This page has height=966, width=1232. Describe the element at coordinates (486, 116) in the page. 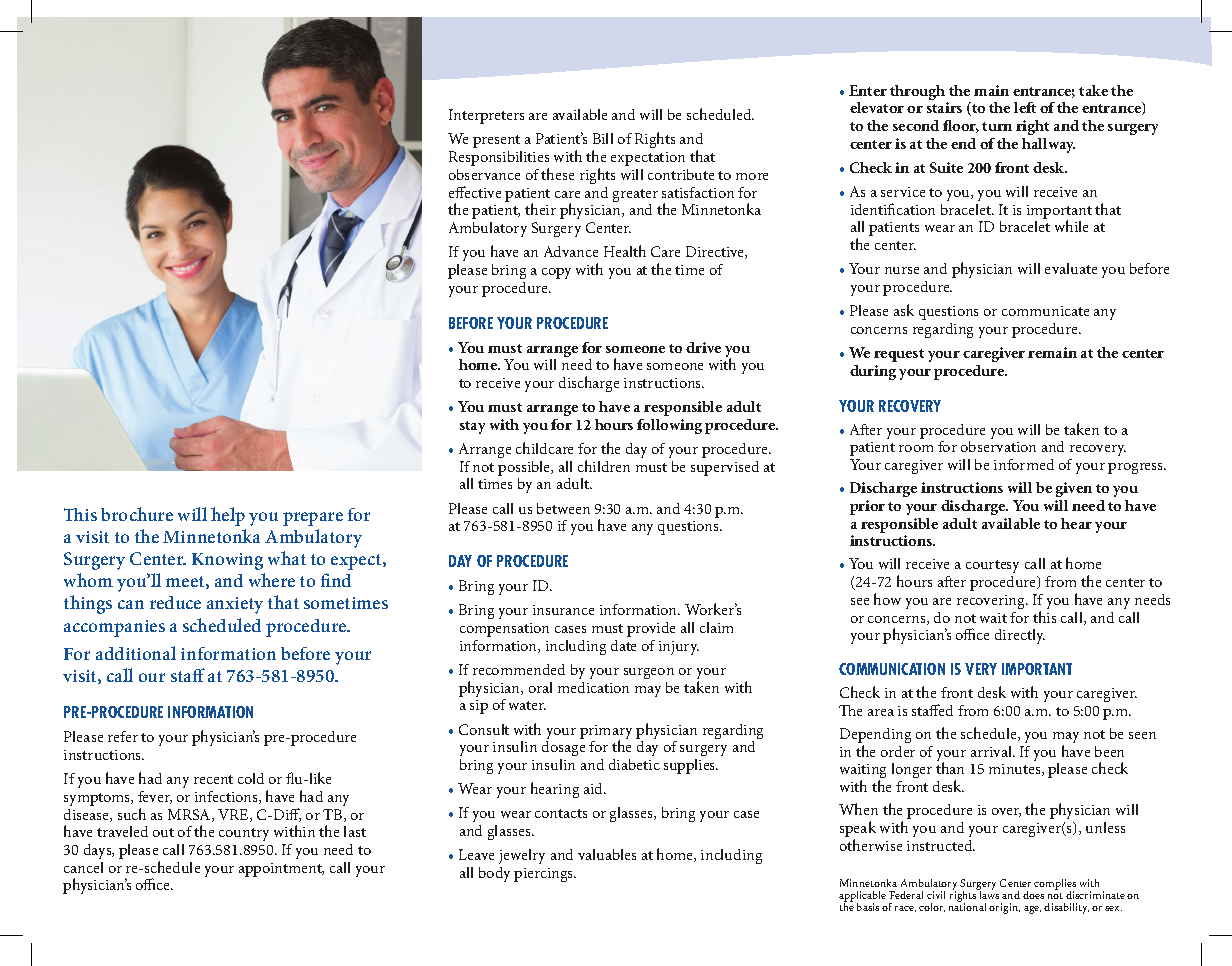

I see `Interpreters` at that location.
